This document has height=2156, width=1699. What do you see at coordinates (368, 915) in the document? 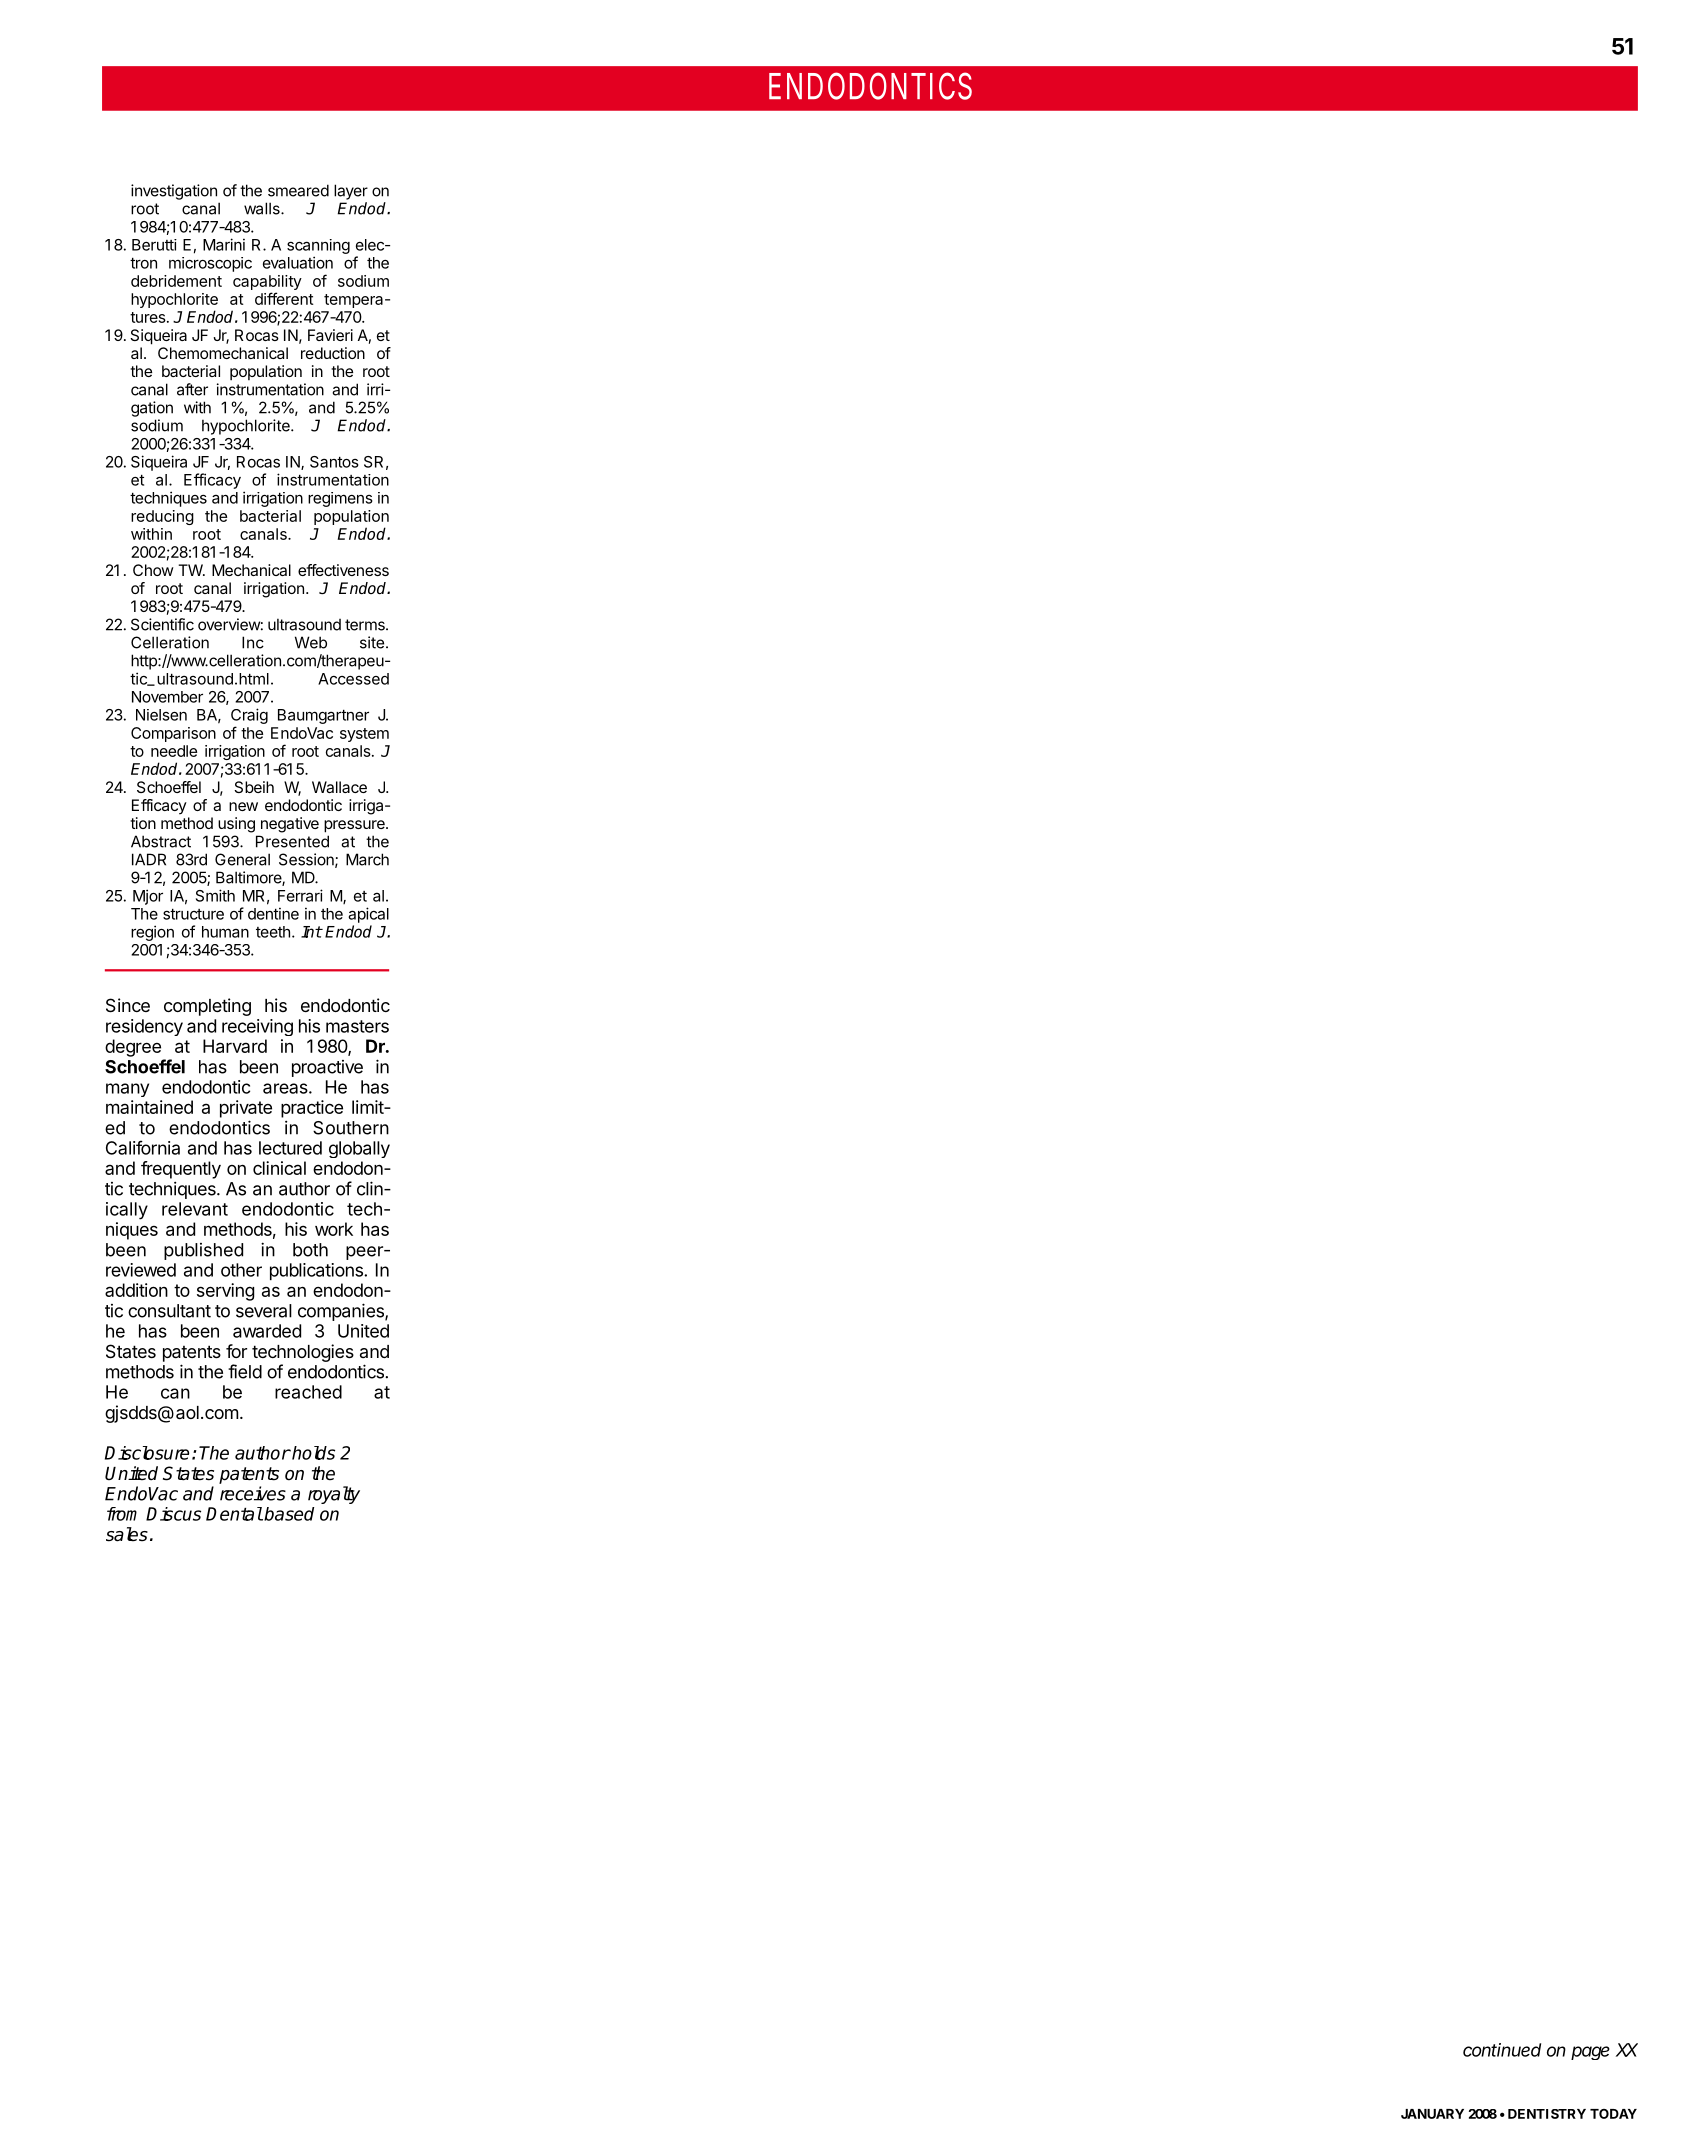
I see `apical` at bounding box center [368, 915].
